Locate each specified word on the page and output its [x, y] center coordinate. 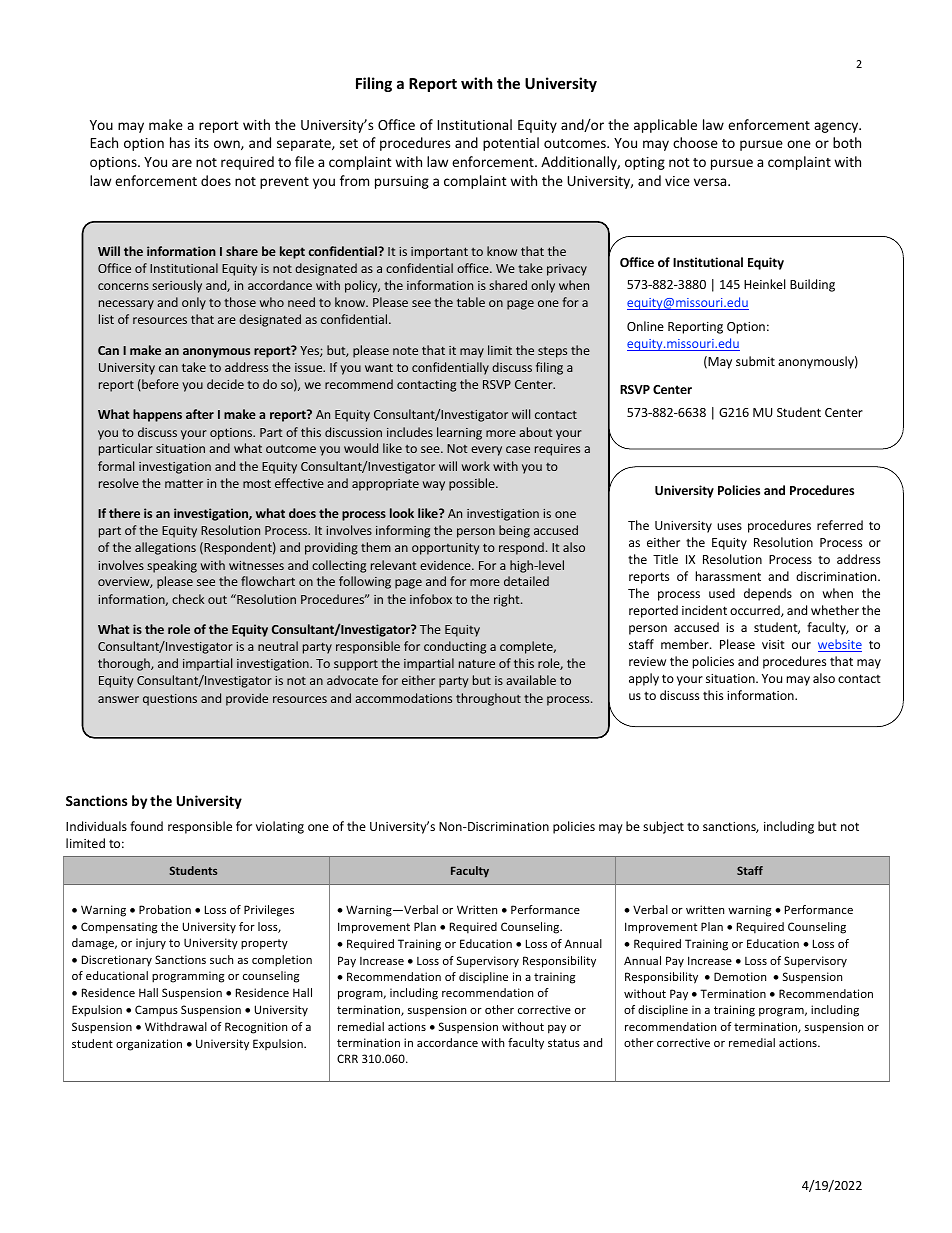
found [146, 826]
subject [663, 827]
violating [280, 827]
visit [773, 644]
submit [755, 361]
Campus [156, 1011]
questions [170, 700]
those [240, 302]
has [180, 142]
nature [477, 663]
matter [184, 483]
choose [695, 142]
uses [729, 526]
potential [511, 144]
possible [473, 484]
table [471, 302]
